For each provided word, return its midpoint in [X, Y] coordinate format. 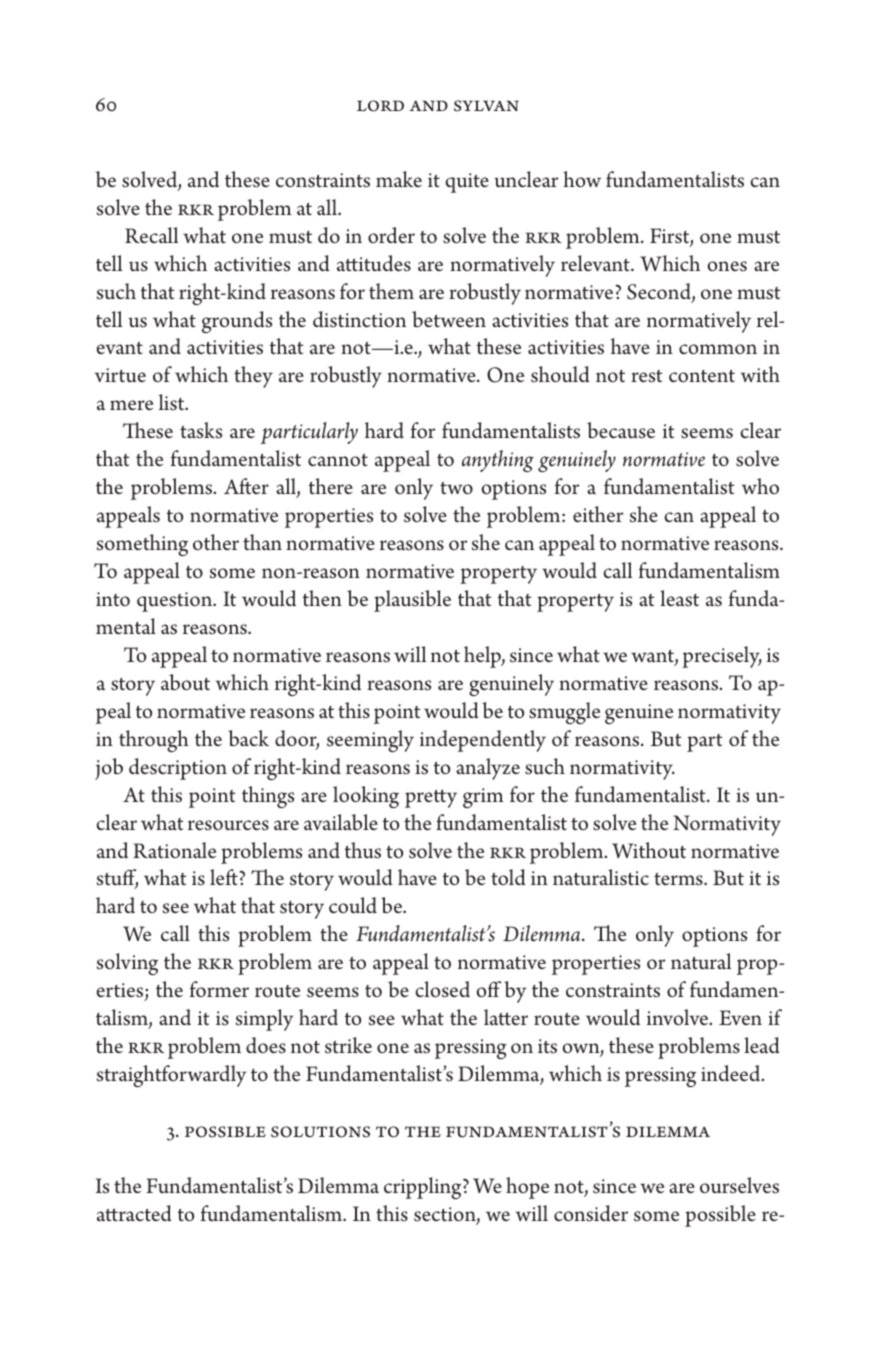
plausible [412, 601]
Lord [380, 106]
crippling [424, 1188]
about [185, 682]
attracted [134, 1213]
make [399, 179]
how [582, 179]
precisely [722, 657]
